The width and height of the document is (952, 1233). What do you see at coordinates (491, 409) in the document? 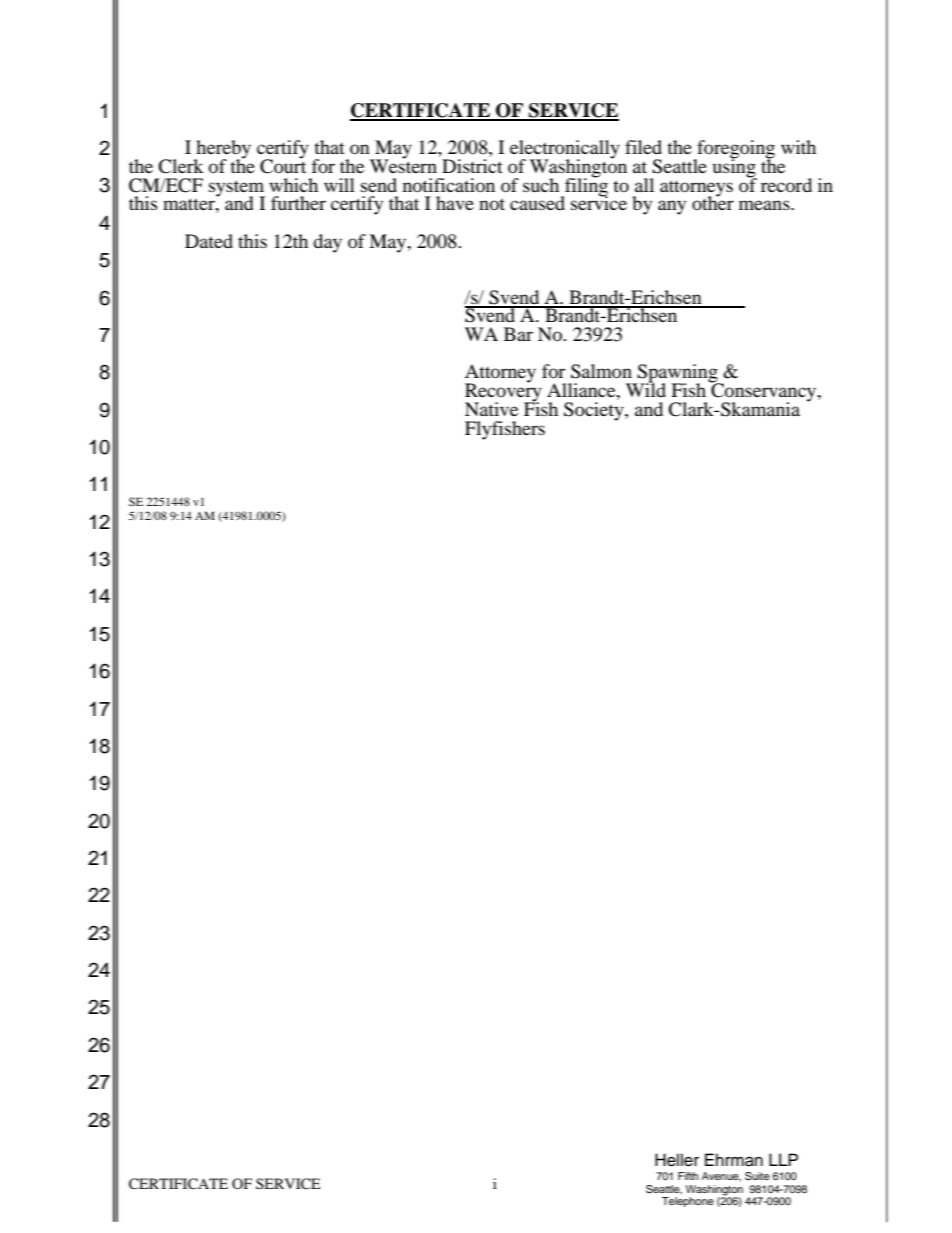
I see `Native` at bounding box center [491, 409].
